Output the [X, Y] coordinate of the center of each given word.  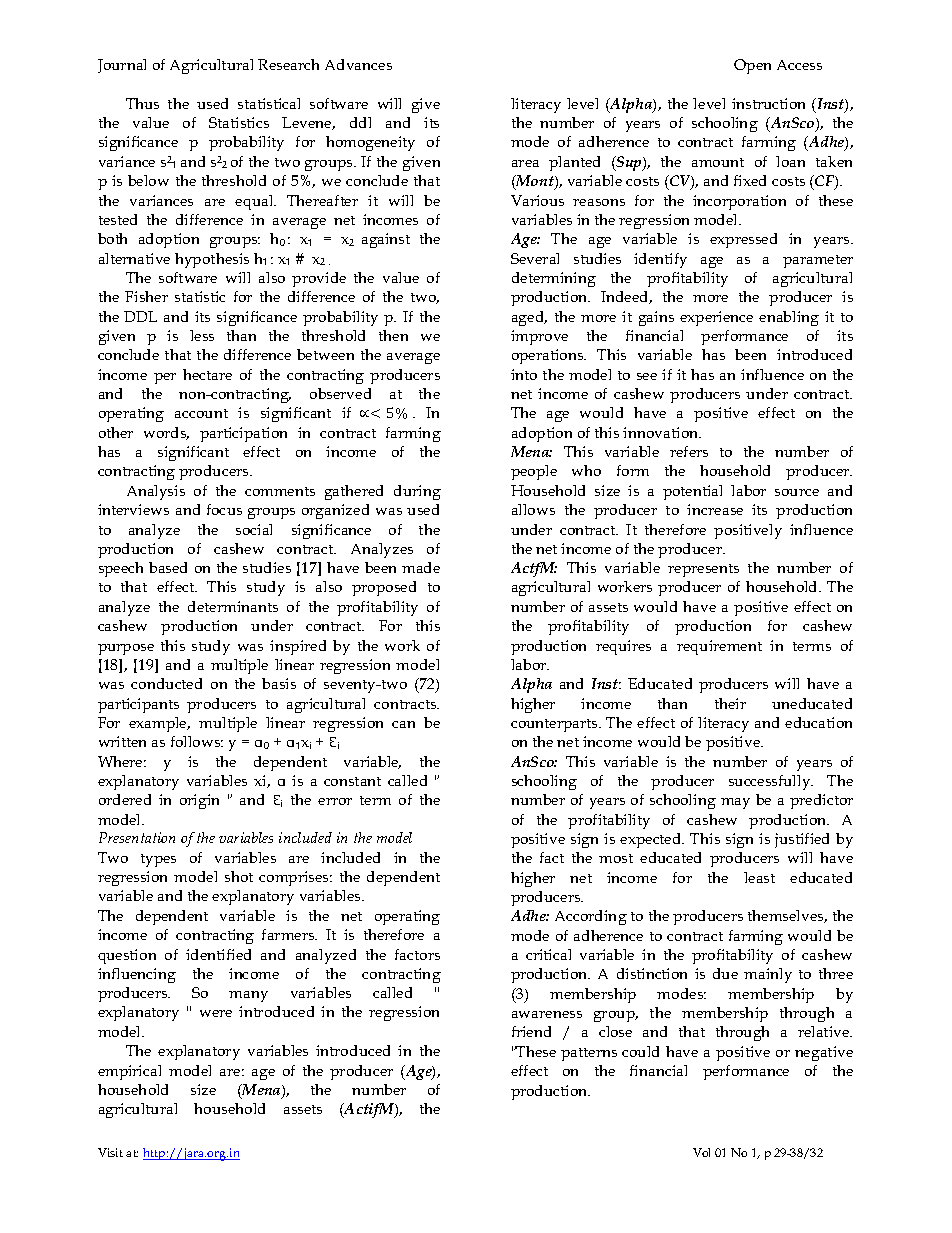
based [168, 567]
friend [531, 1031]
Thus [142, 103]
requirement [719, 647]
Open [752, 66]
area [525, 163]
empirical [129, 1072]
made [421, 567]
